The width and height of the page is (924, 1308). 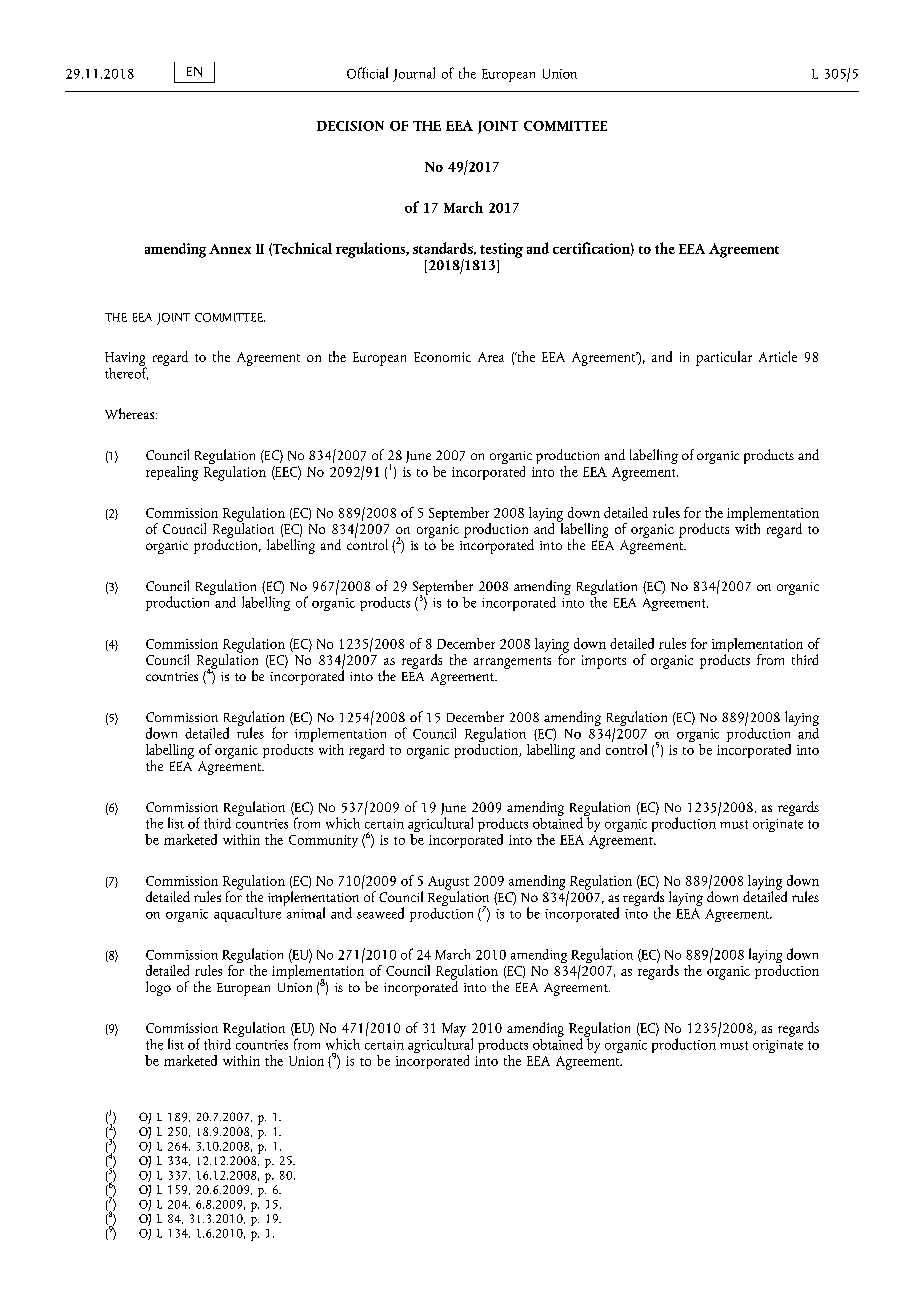 What do you see at coordinates (604, 662) in the page?
I see `imports` at bounding box center [604, 662].
